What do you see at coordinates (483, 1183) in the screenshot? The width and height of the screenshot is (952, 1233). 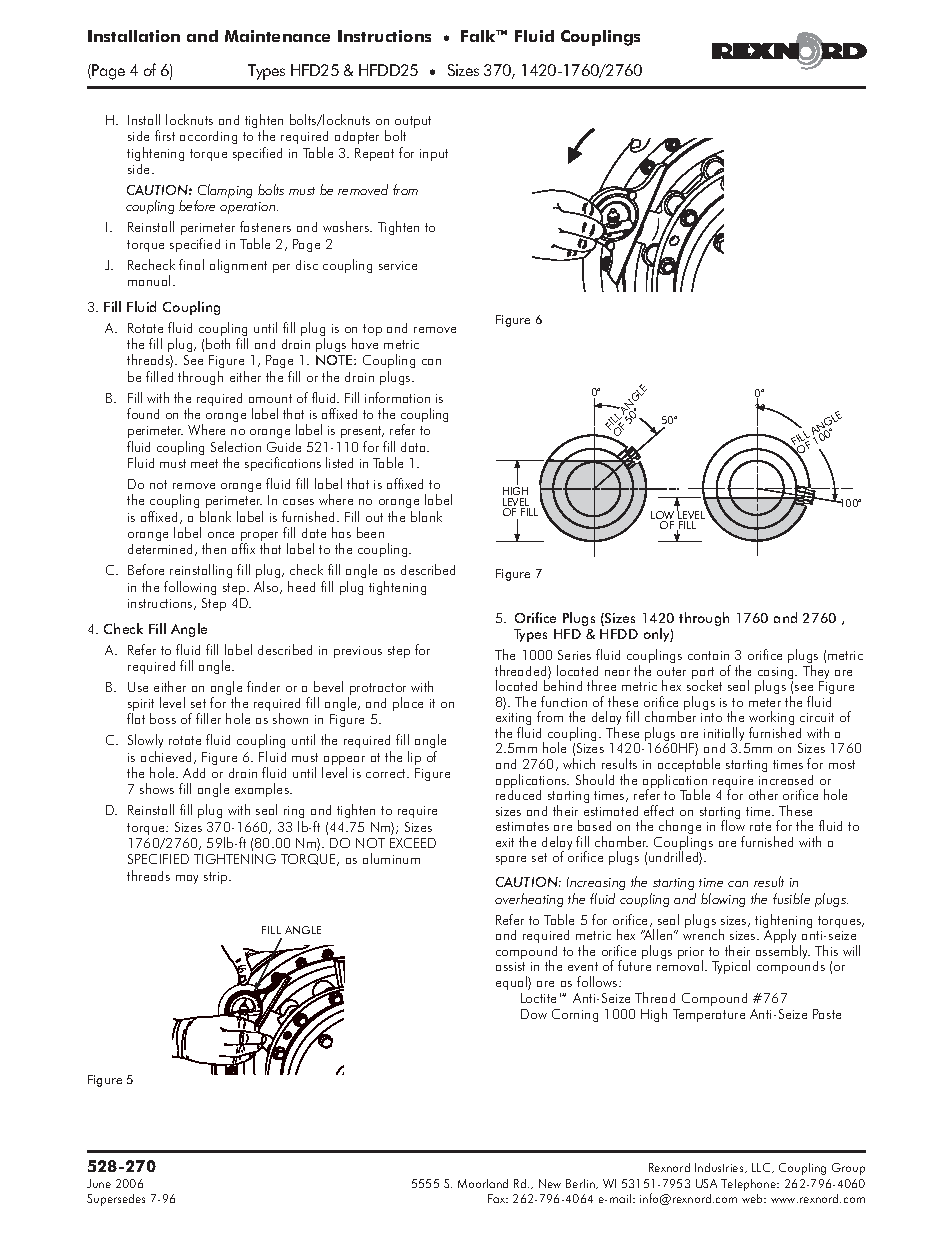 I see `Moorland` at bounding box center [483, 1183].
